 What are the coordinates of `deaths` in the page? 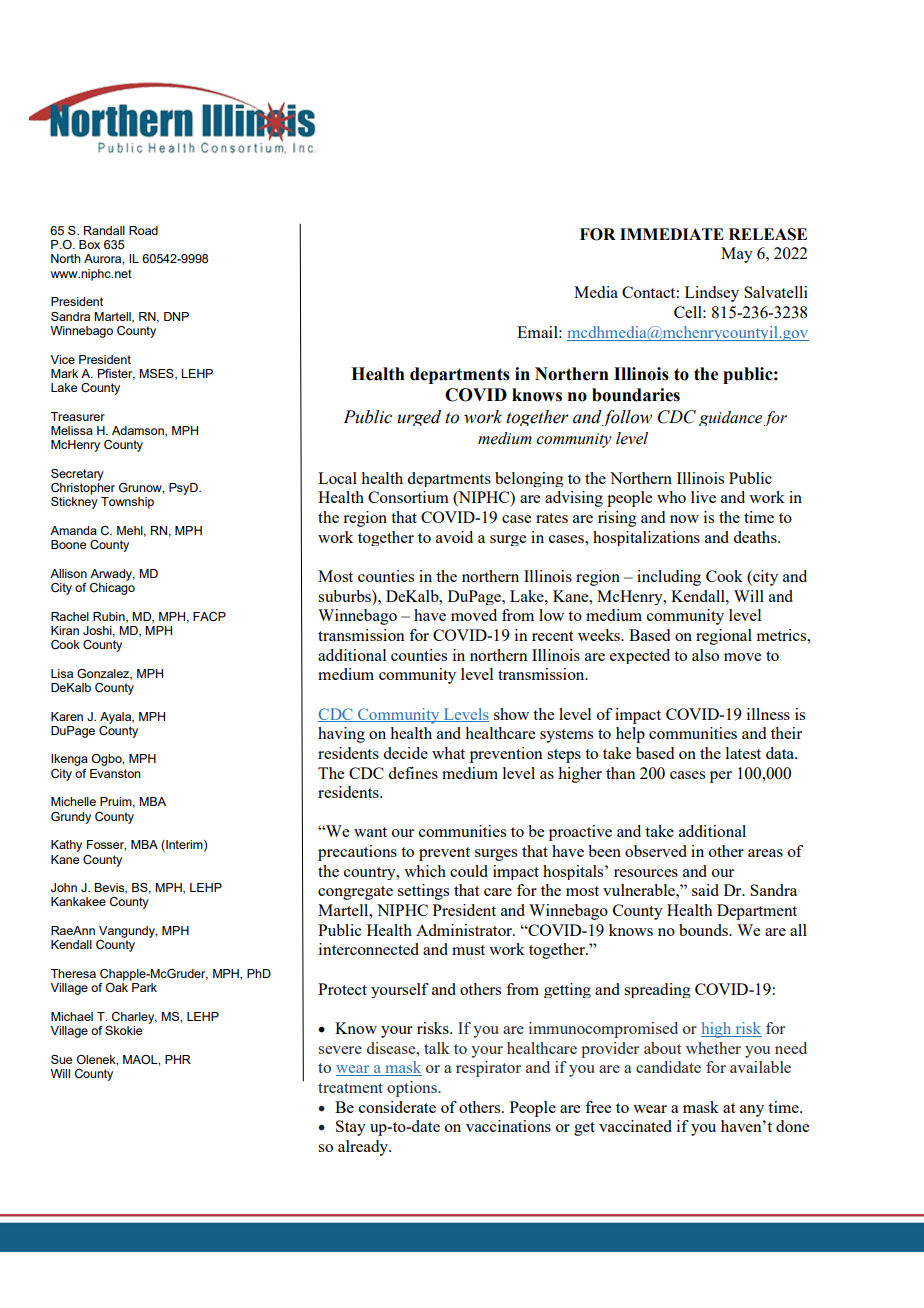 It's located at (756, 537).
